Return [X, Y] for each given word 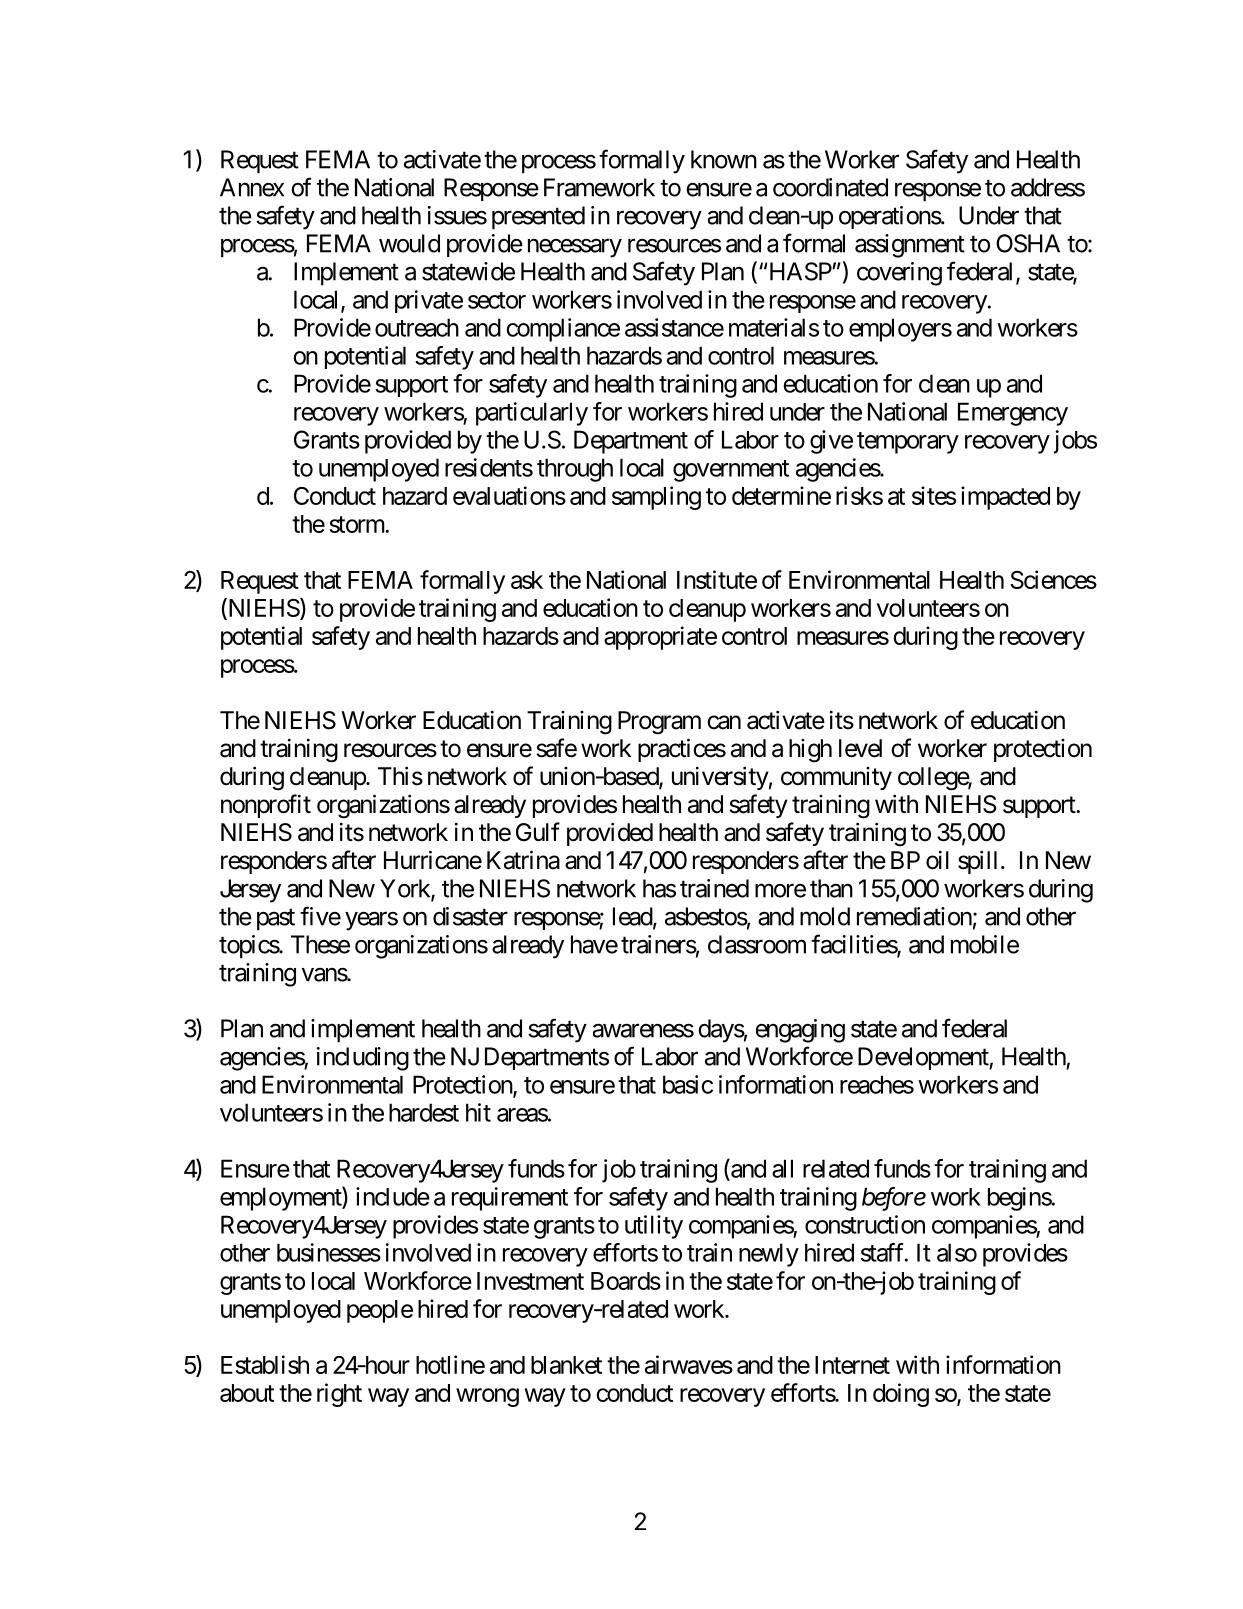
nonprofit [266, 806]
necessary [575, 248]
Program [659, 723]
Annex [252, 187]
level [860, 748]
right [339, 1395]
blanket [566, 1365]
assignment [910, 246]
